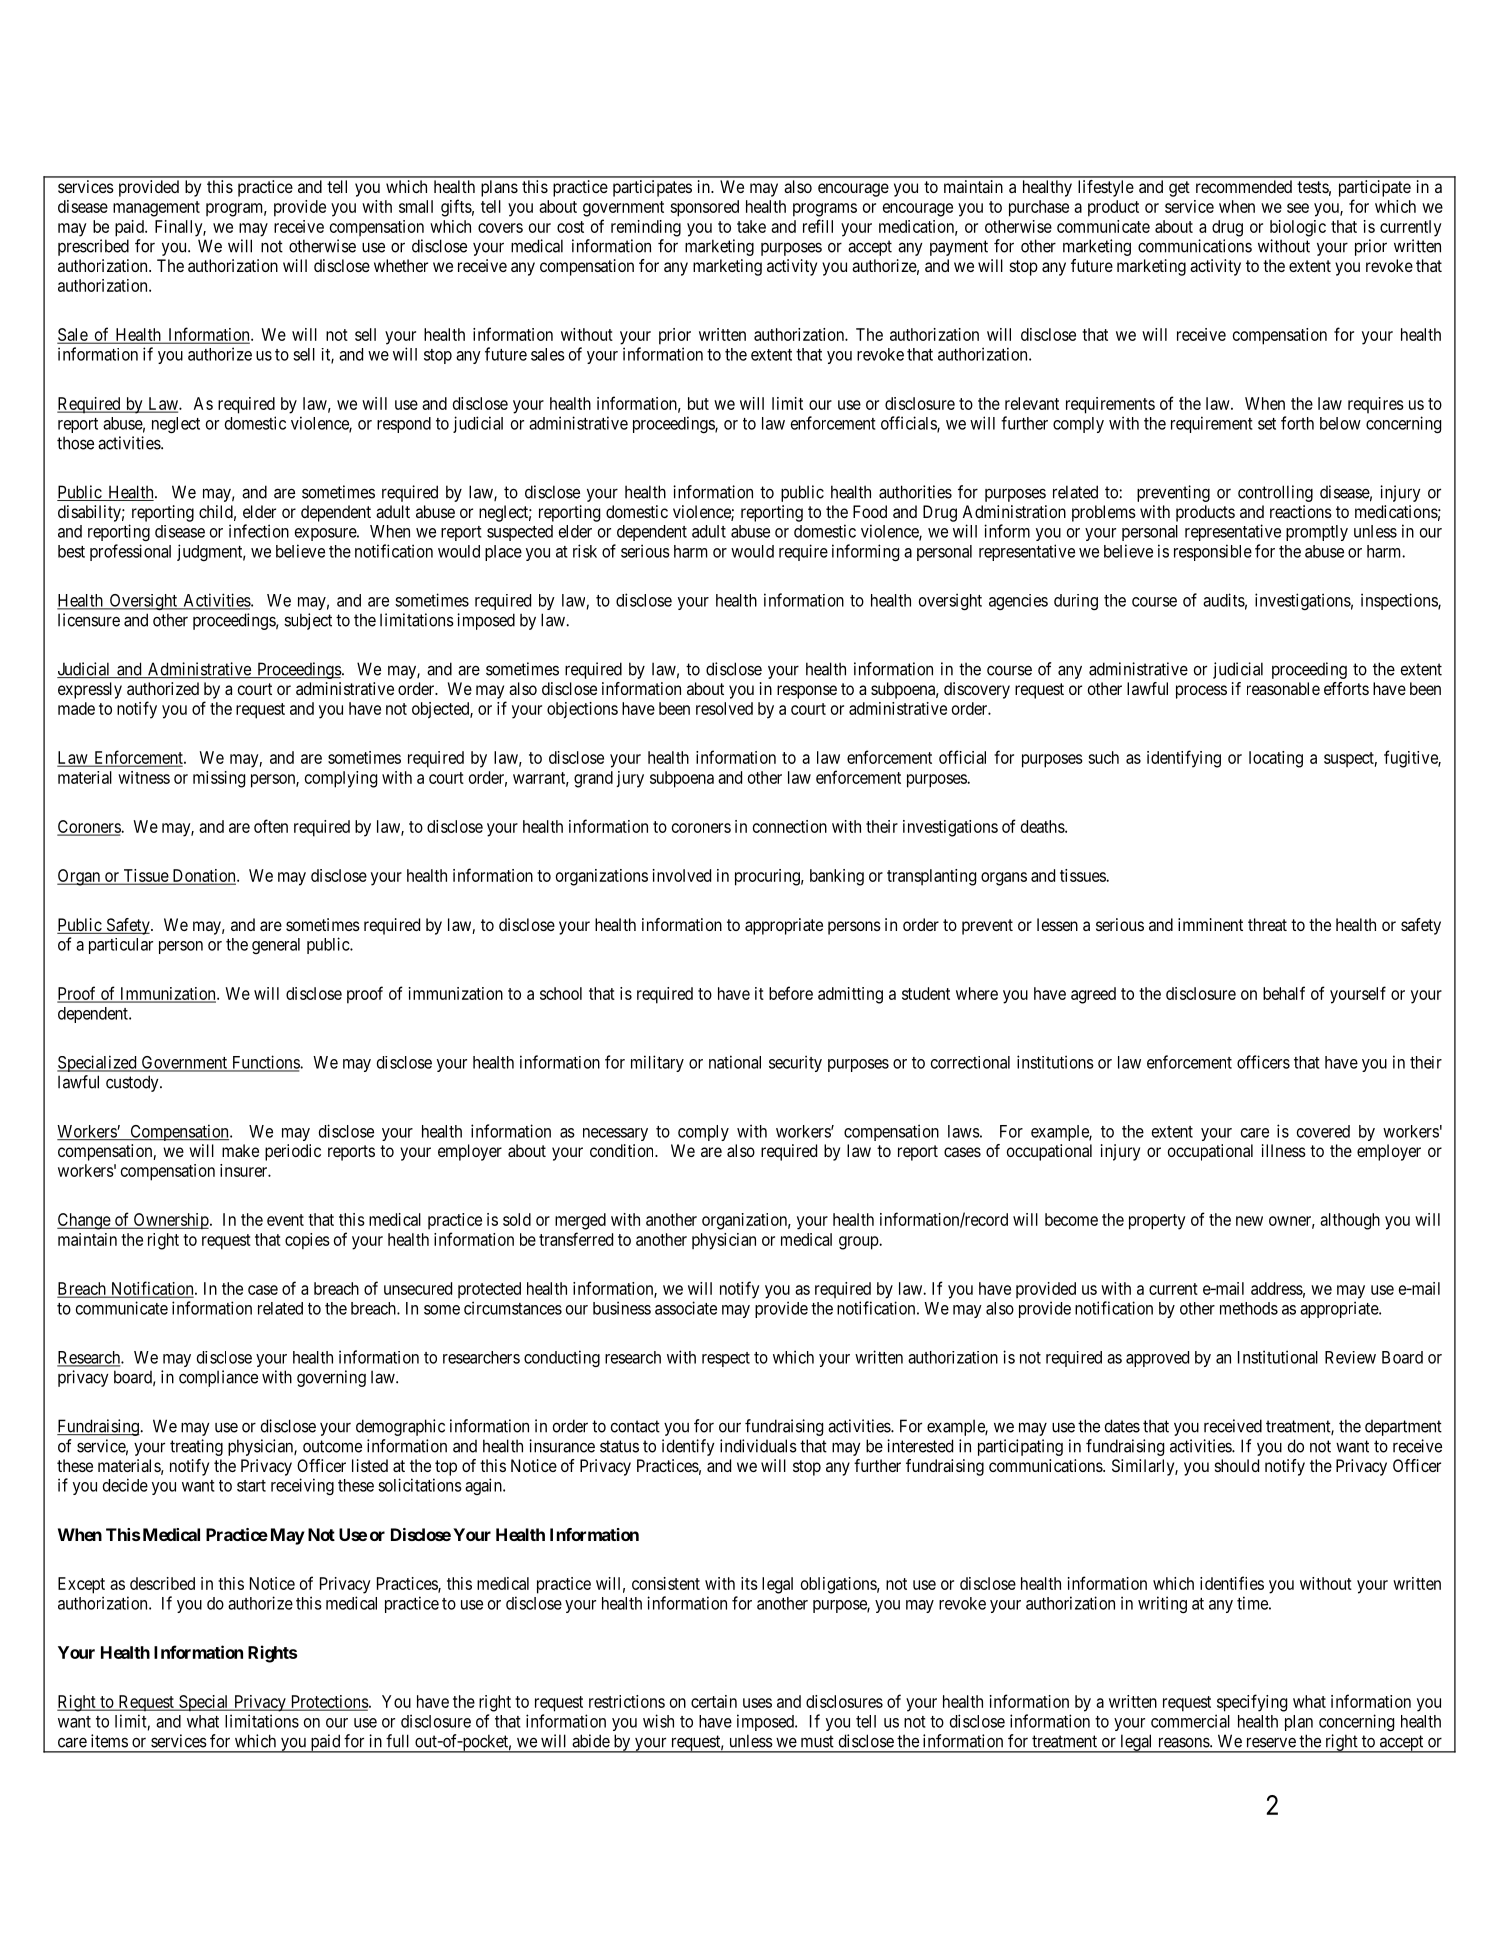  Describe the element at coordinates (735, 1062) in the image. I see `national` at that location.
